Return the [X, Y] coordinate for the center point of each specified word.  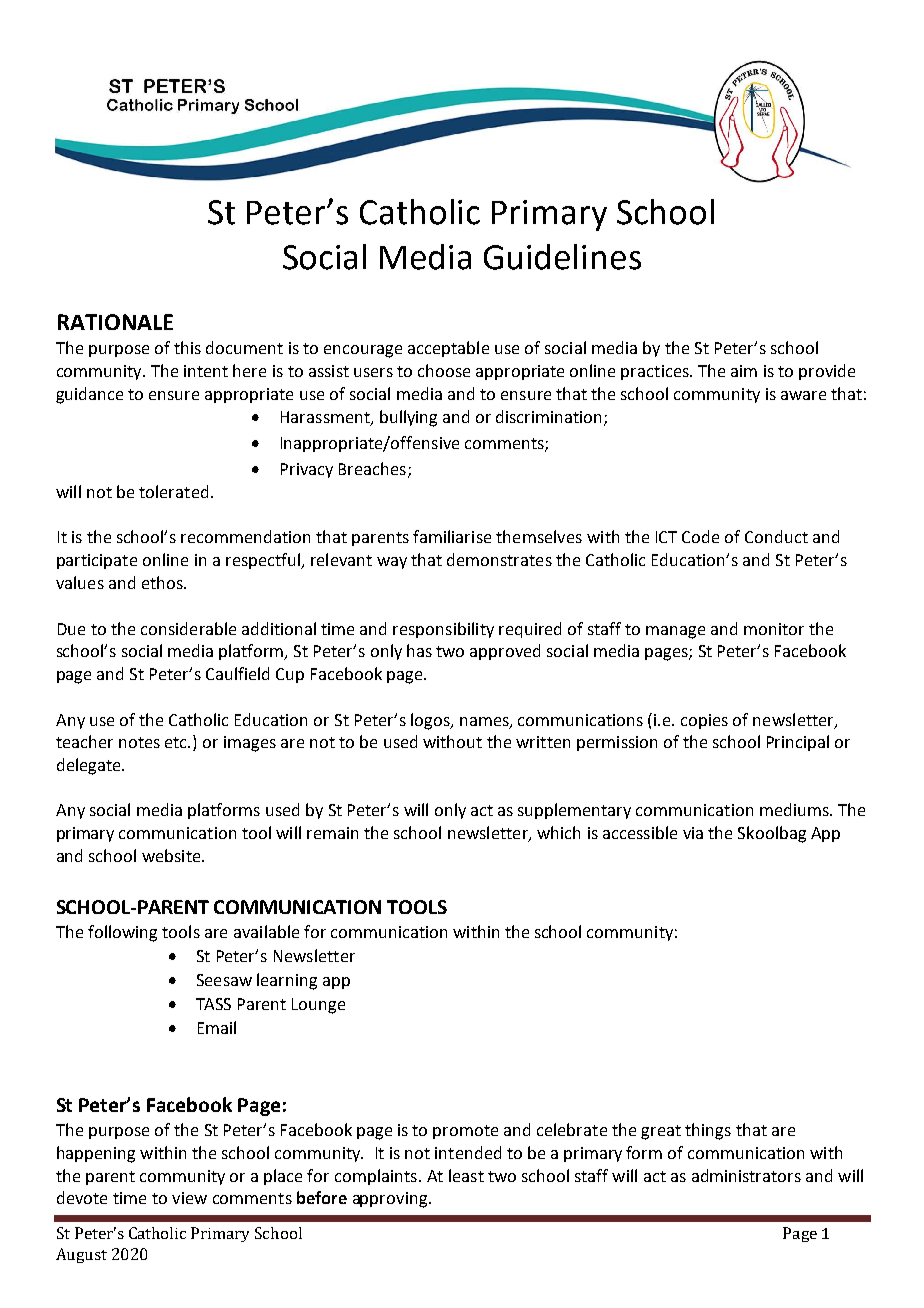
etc [177, 742]
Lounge [318, 1006]
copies [704, 721]
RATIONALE [115, 322]
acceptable [448, 349]
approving [391, 1200]
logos [431, 721]
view [189, 1198]
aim [744, 371]
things [708, 1131]
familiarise [452, 536]
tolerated [173, 491]
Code [700, 536]
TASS [213, 1004]
